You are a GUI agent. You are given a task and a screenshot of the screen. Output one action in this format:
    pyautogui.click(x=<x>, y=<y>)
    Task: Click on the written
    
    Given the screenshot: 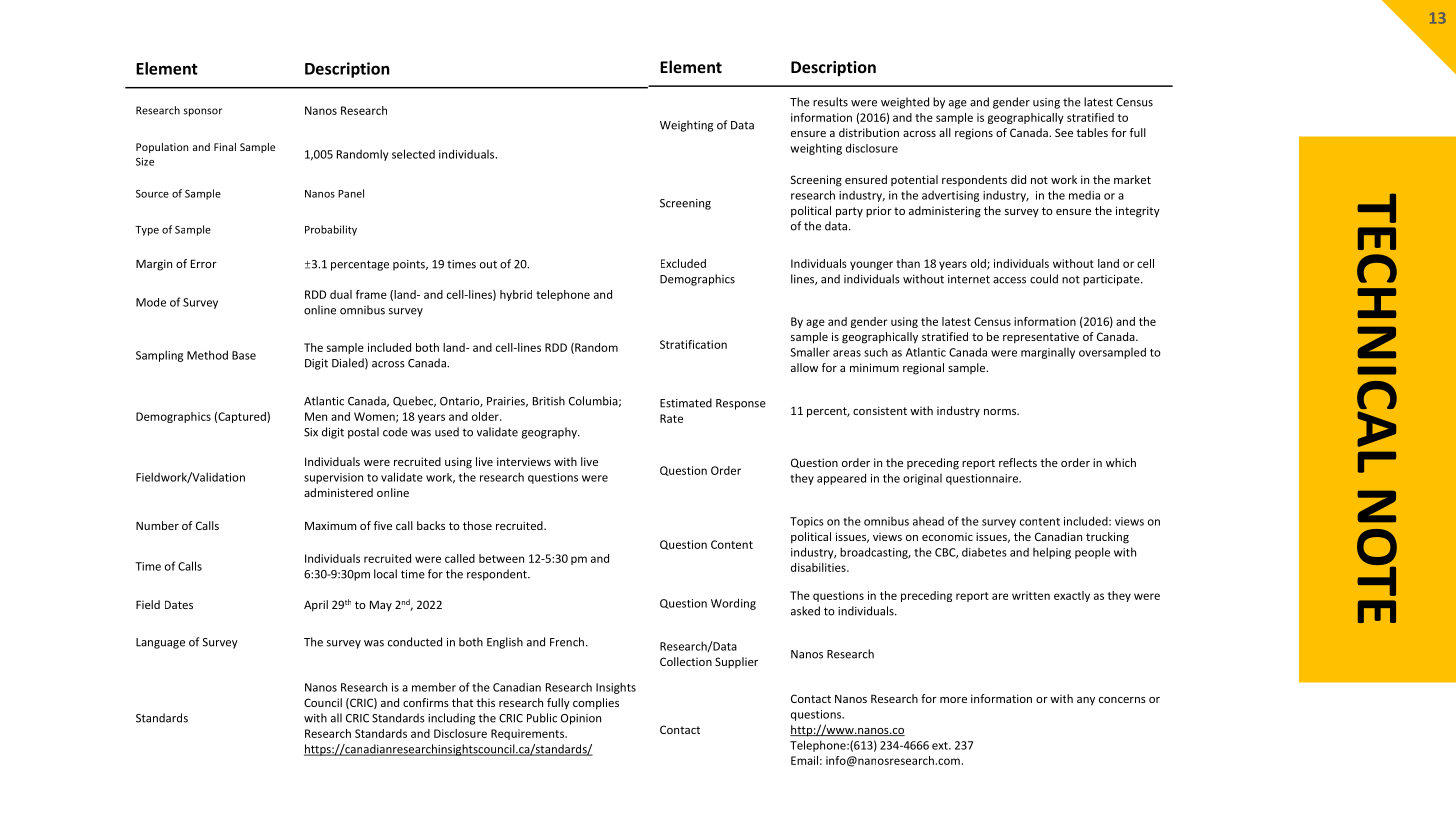 What is the action you would take?
    pyautogui.click(x=1031, y=595)
